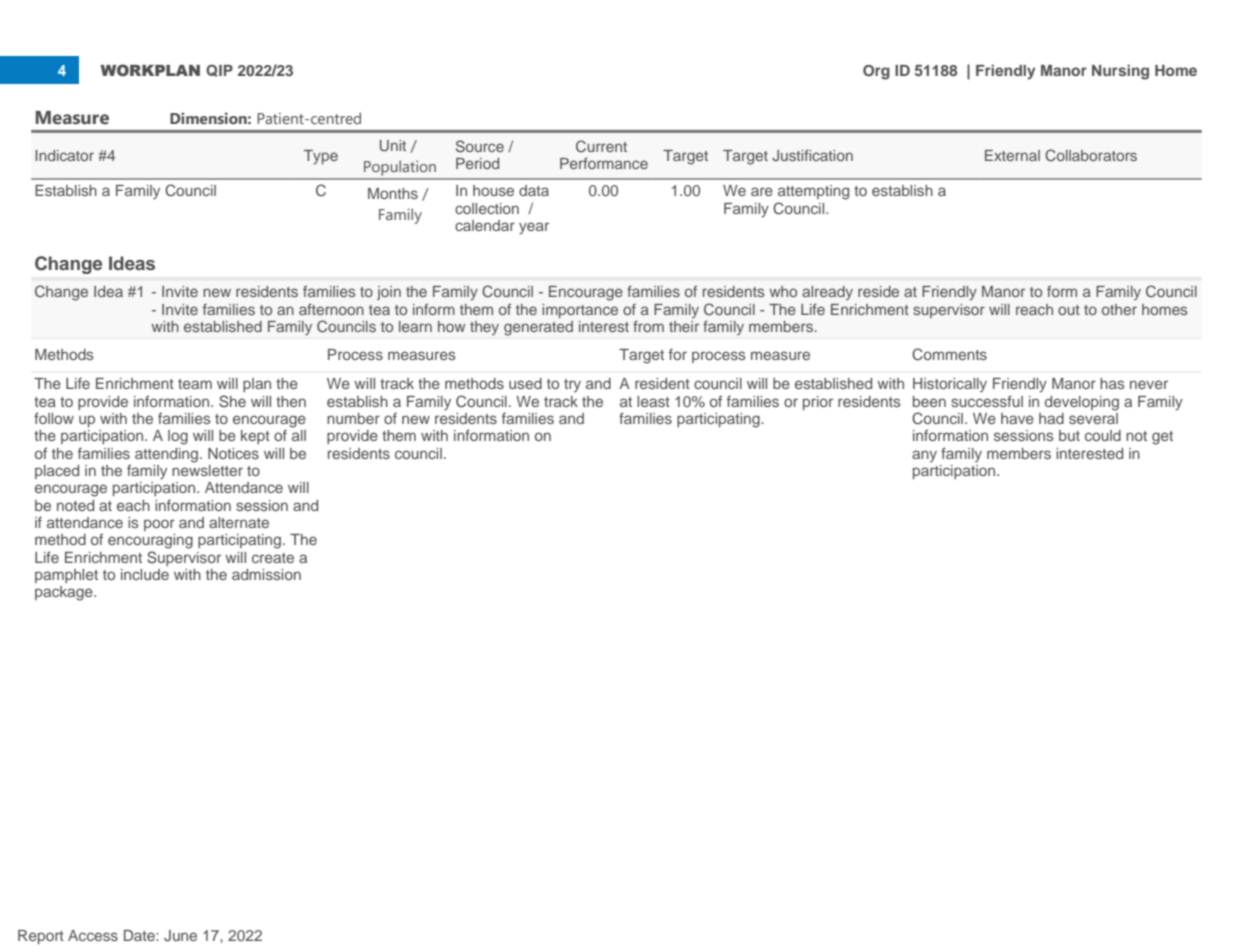 The height and width of the image is (952, 1233). Describe the element at coordinates (653, 401) in the image. I see `least` at that location.
